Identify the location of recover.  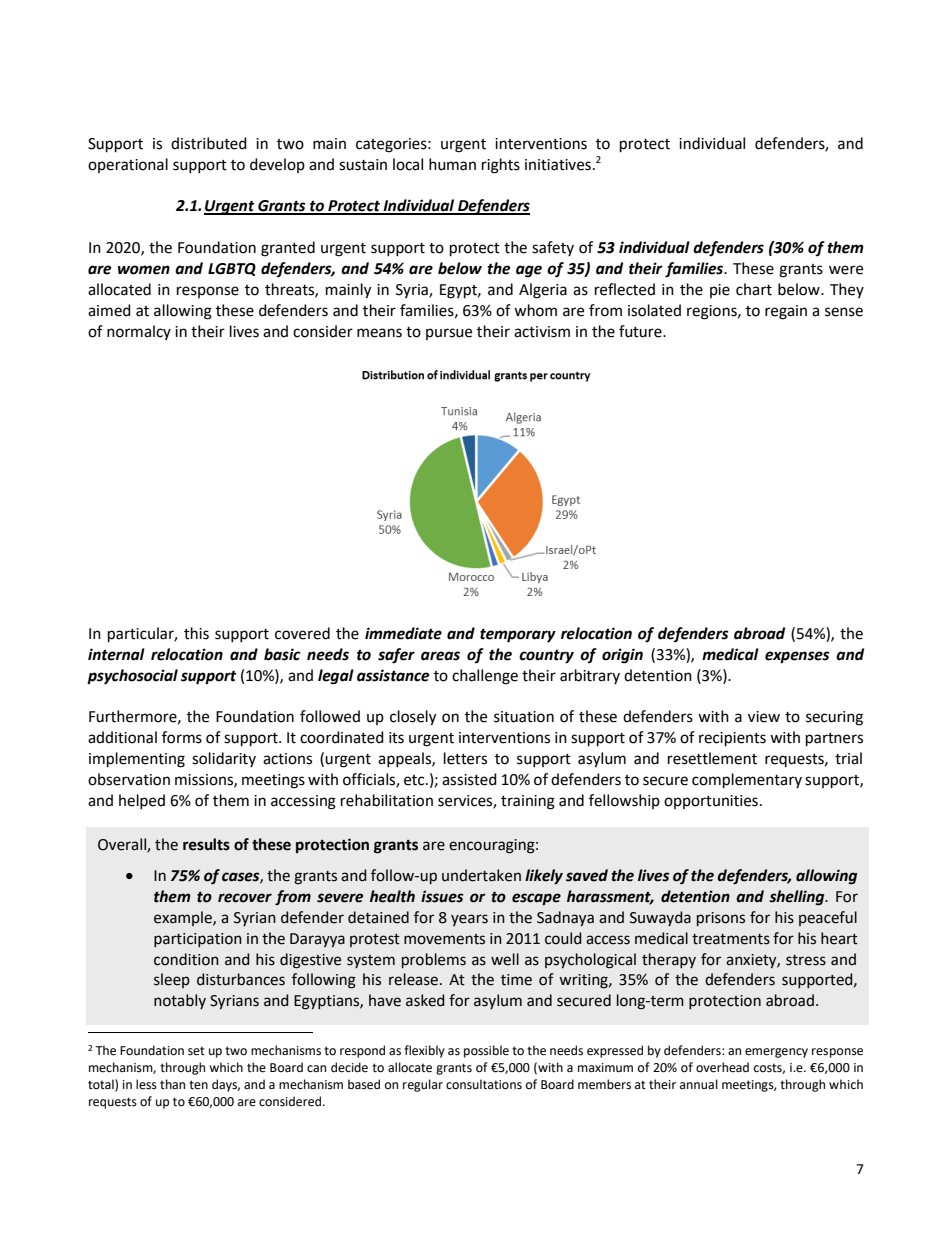
(245, 898).
